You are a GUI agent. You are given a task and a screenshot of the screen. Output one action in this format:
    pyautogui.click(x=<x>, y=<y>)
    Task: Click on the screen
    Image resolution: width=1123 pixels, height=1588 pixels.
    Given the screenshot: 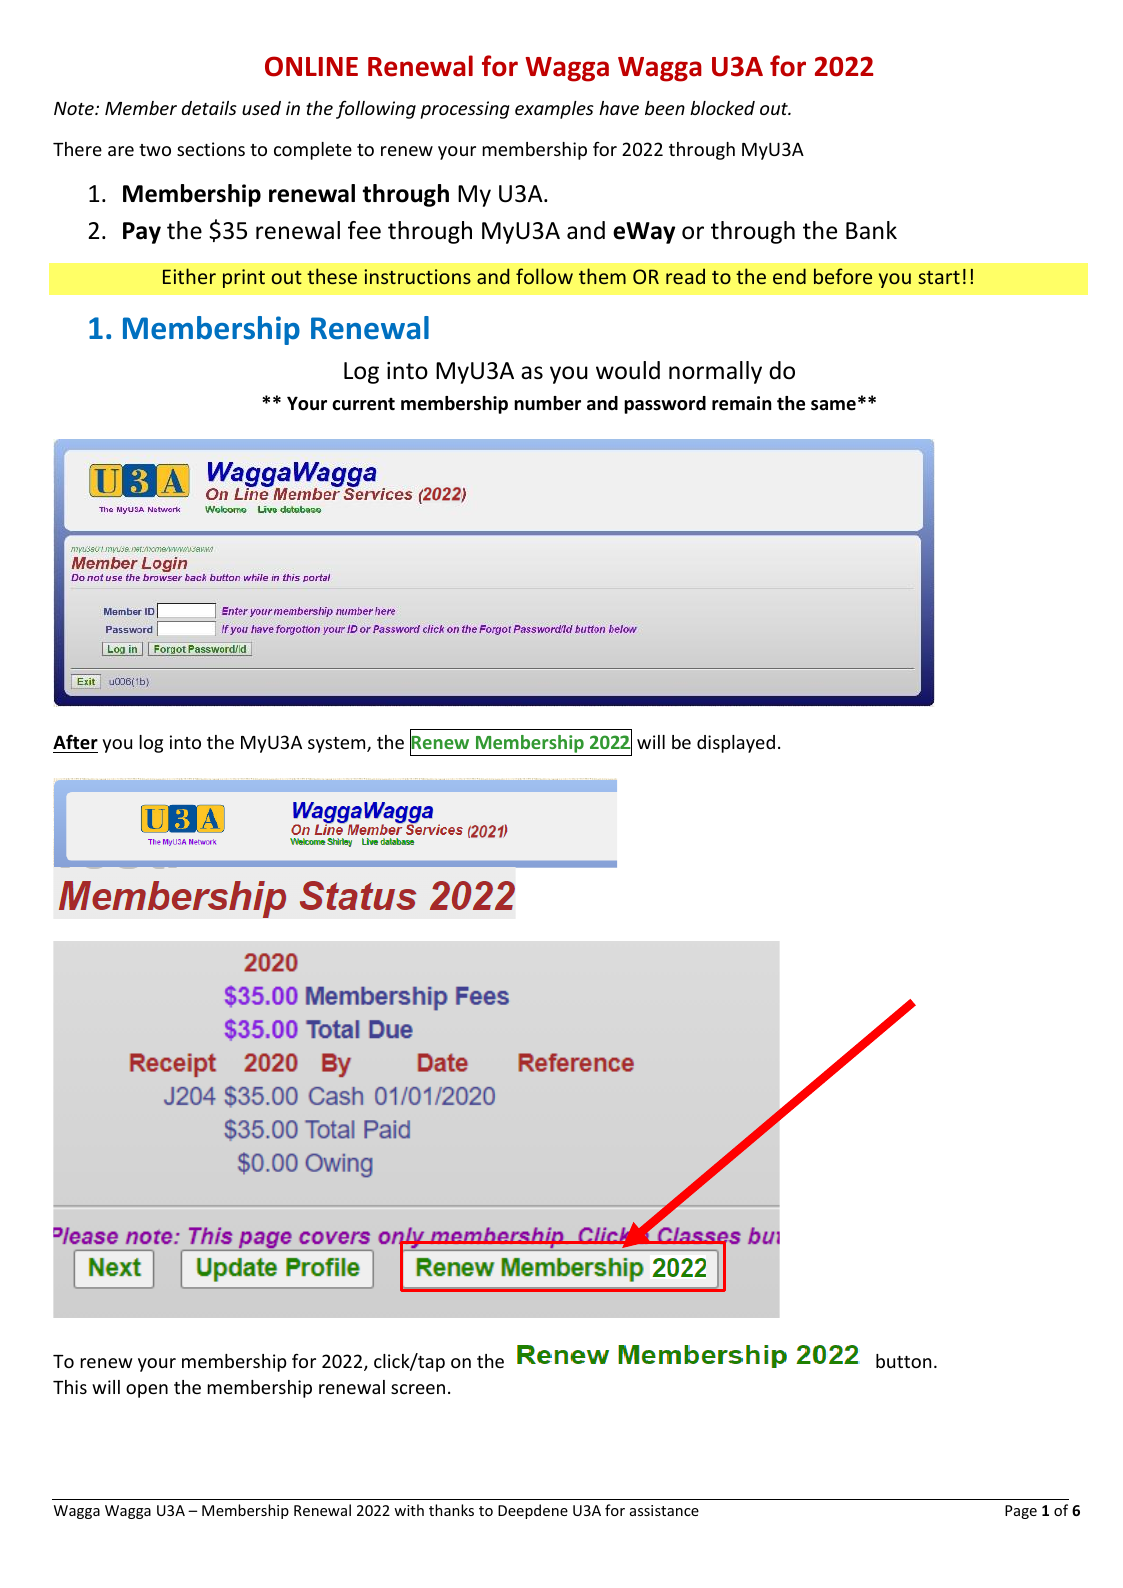 What is the action you would take?
    pyautogui.click(x=418, y=1389)
